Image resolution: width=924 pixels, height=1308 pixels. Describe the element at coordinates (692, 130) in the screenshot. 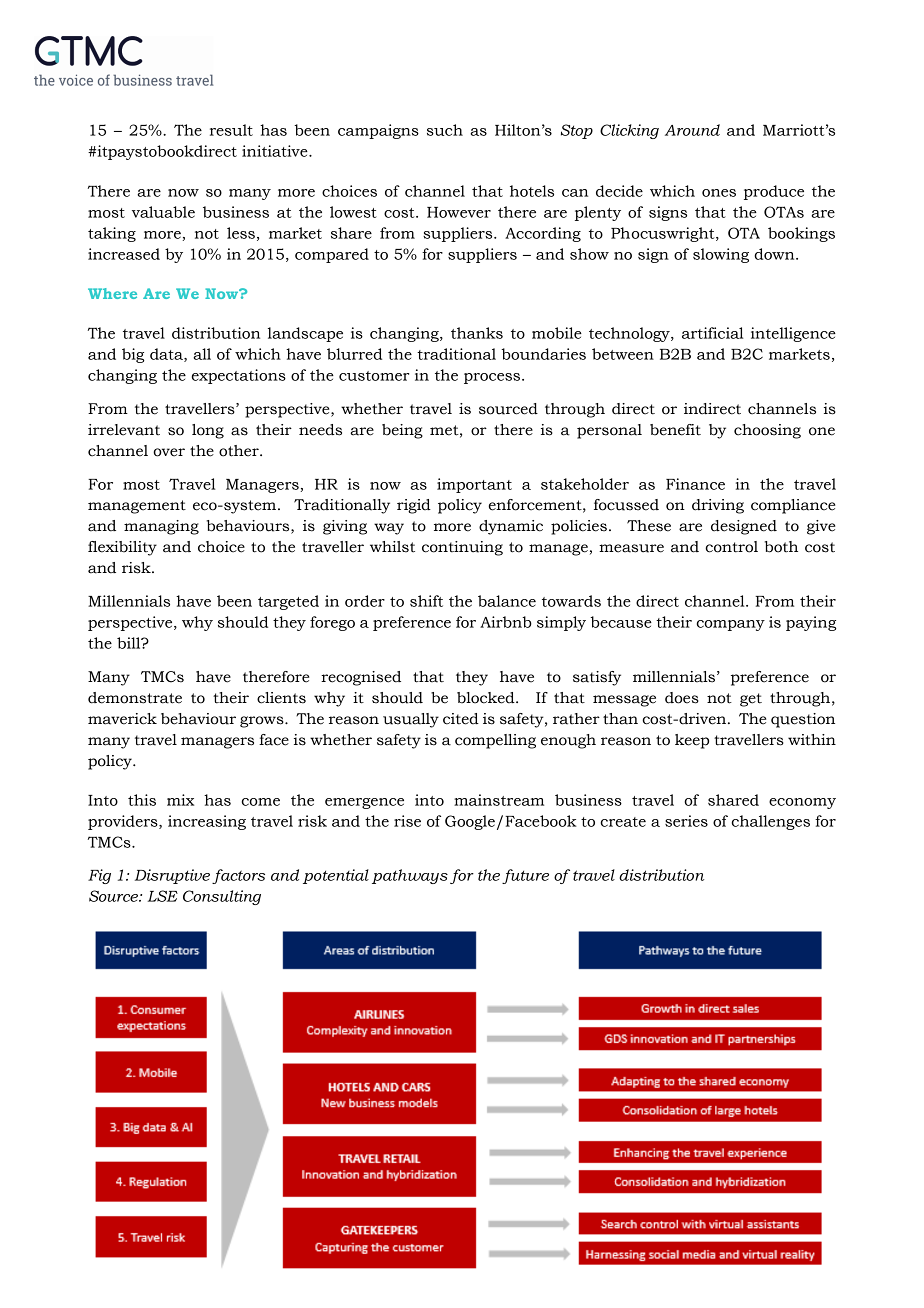

I see `Around` at that location.
